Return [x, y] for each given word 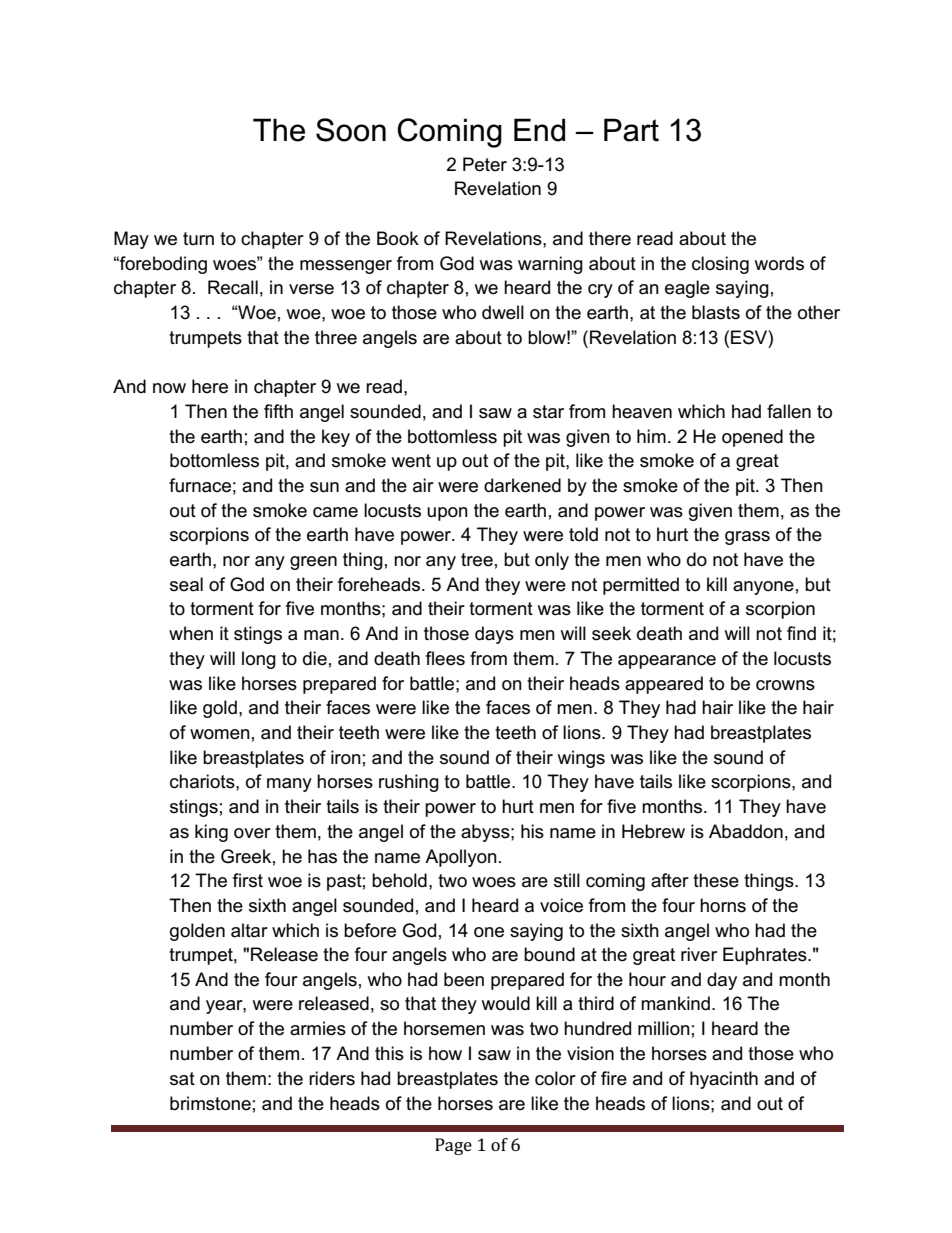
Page [453, 1146]
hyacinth [724, 1080]
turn [198, 239]
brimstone [210, 1103]
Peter [485, 164]
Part [631, 130]
